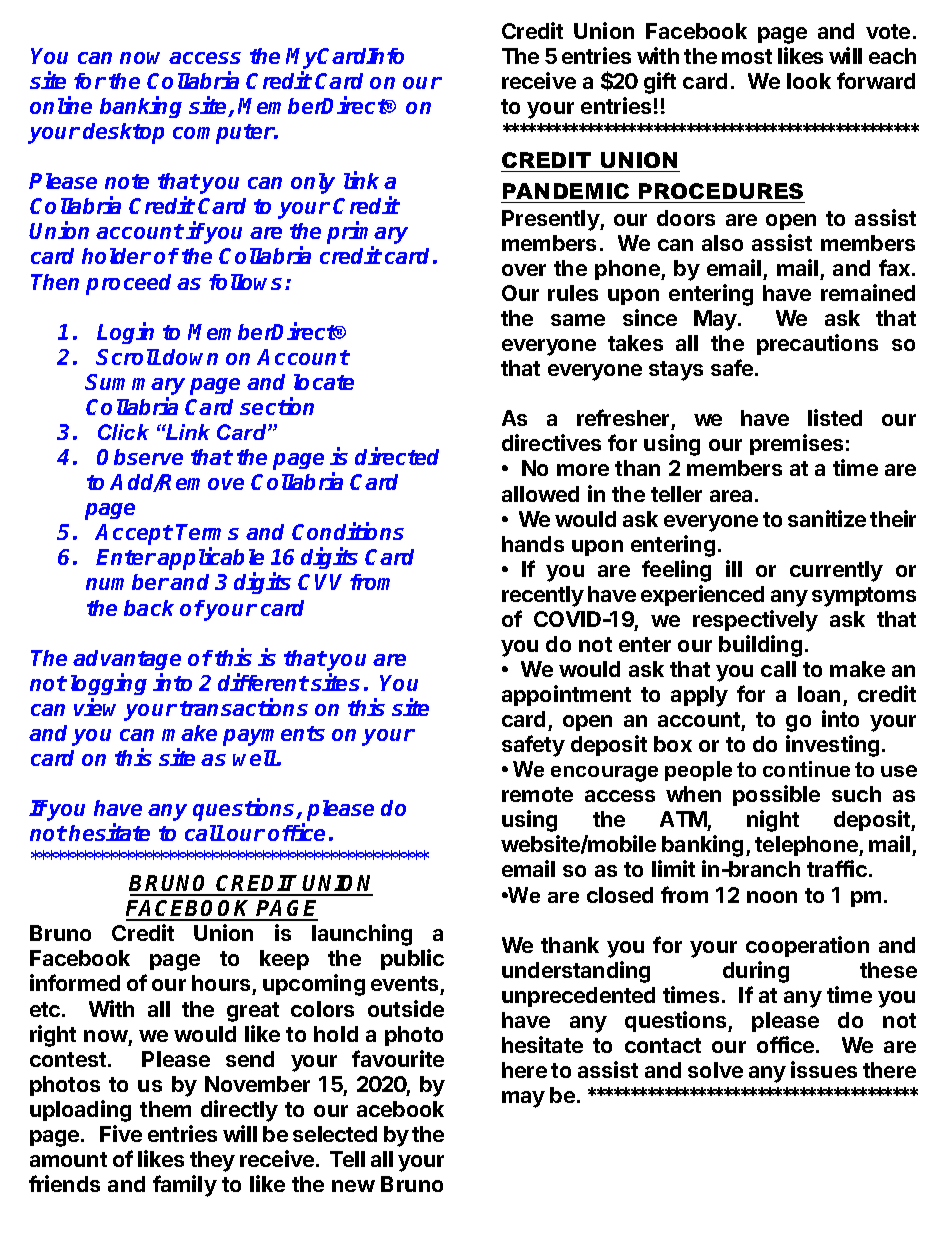  I want to click on Login, so click(125, 333).
